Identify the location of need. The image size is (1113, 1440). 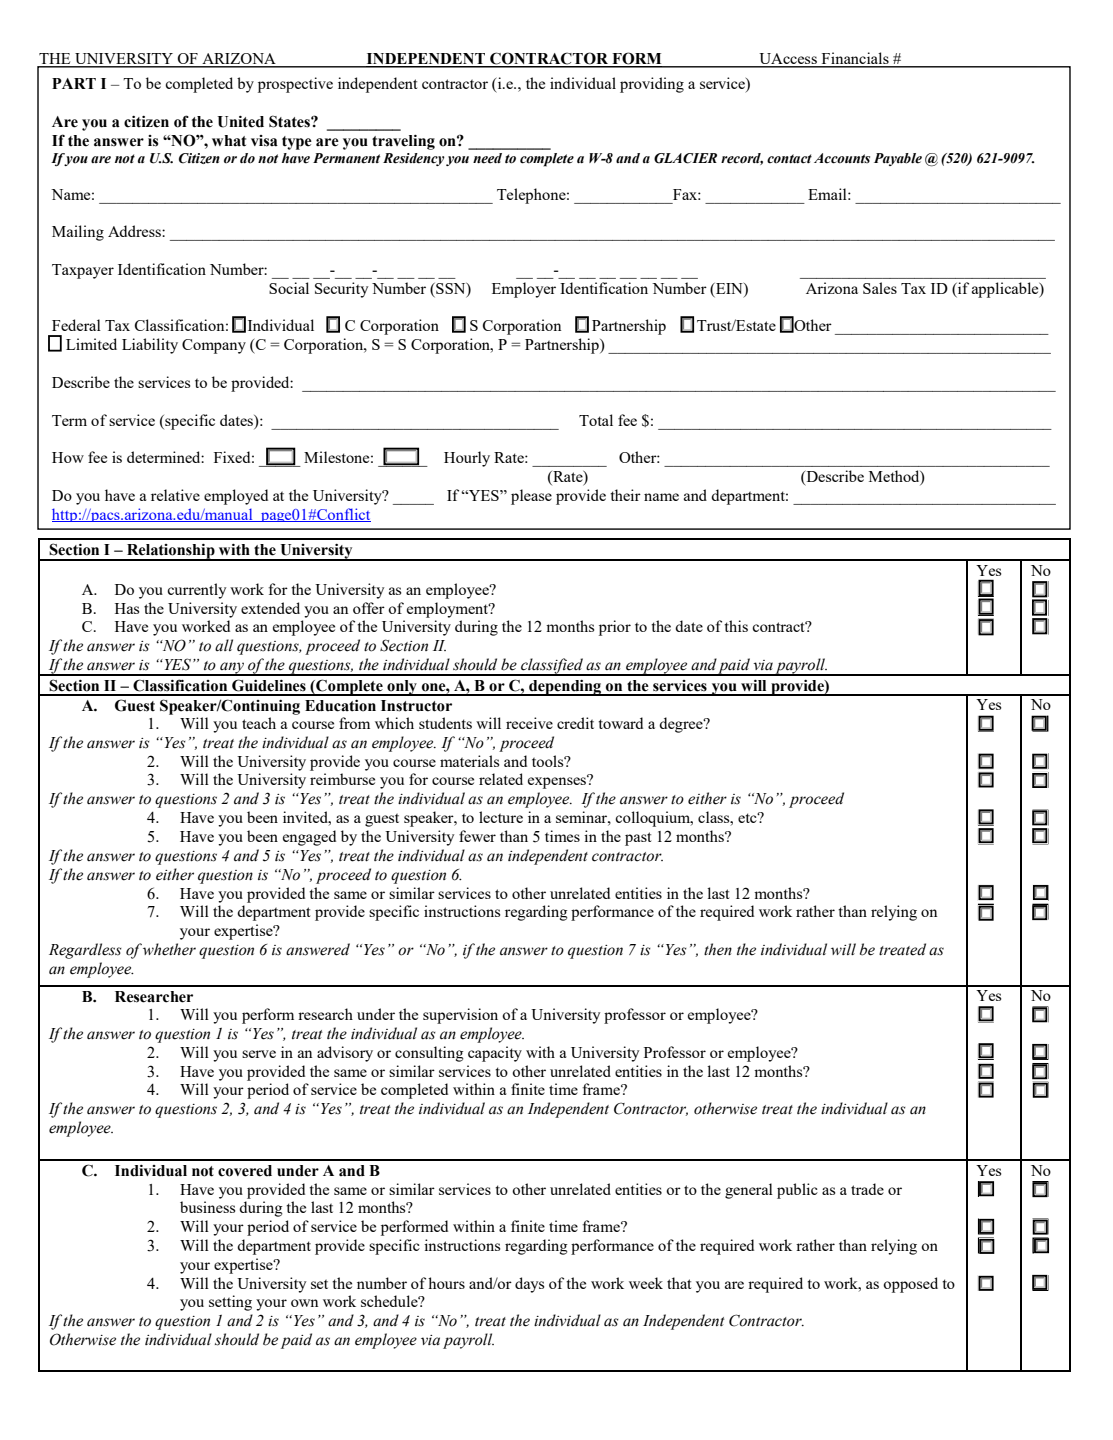
(487, 158).
